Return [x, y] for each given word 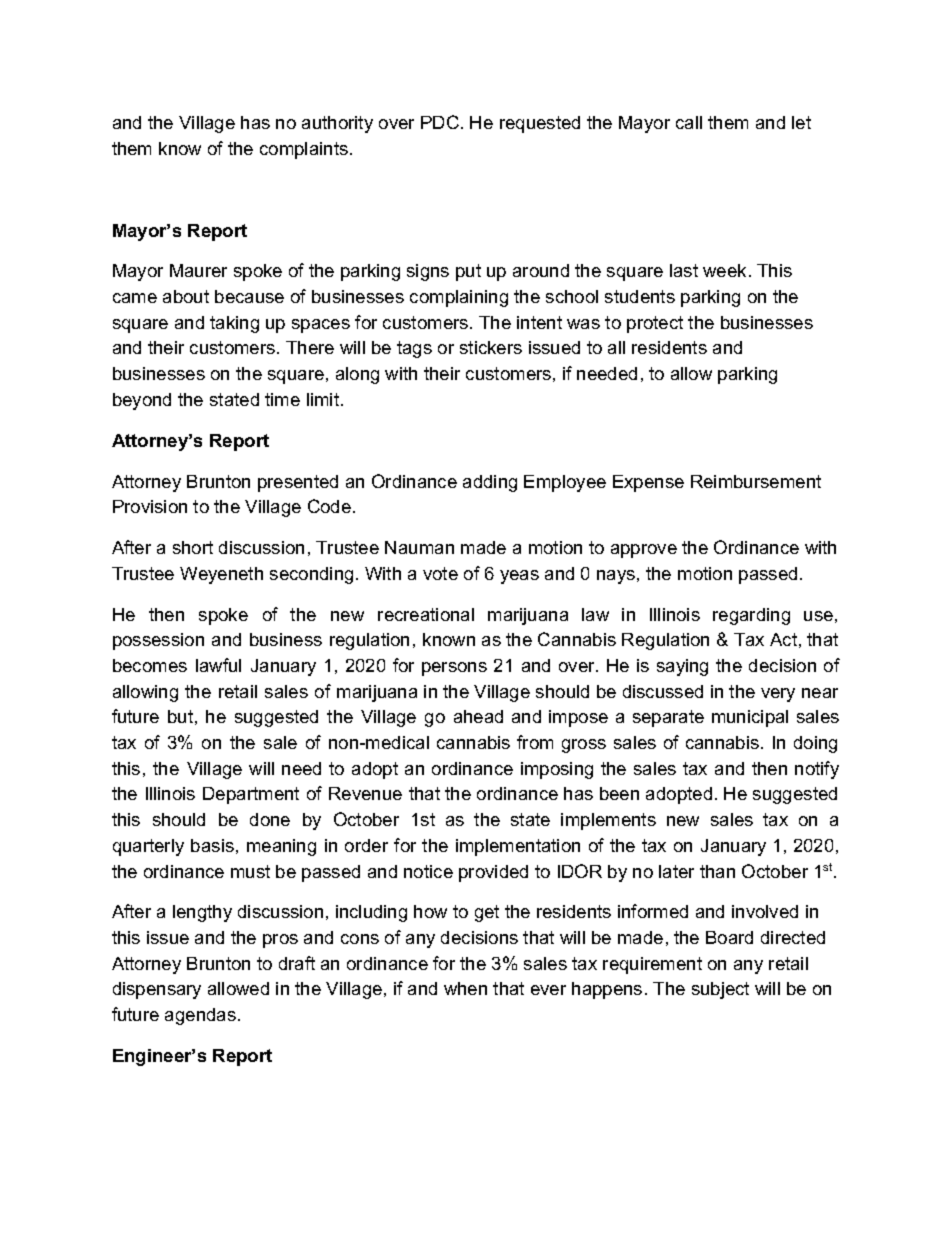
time [282, 399]
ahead [478, 716]
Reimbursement [756, 481]
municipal [750, 718]
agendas [200, 1016]
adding [490, 483]
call [689, 122]
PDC [440, 122]
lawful [218, 665]
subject [720, 990]
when [465, 988]
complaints [304, 150]
